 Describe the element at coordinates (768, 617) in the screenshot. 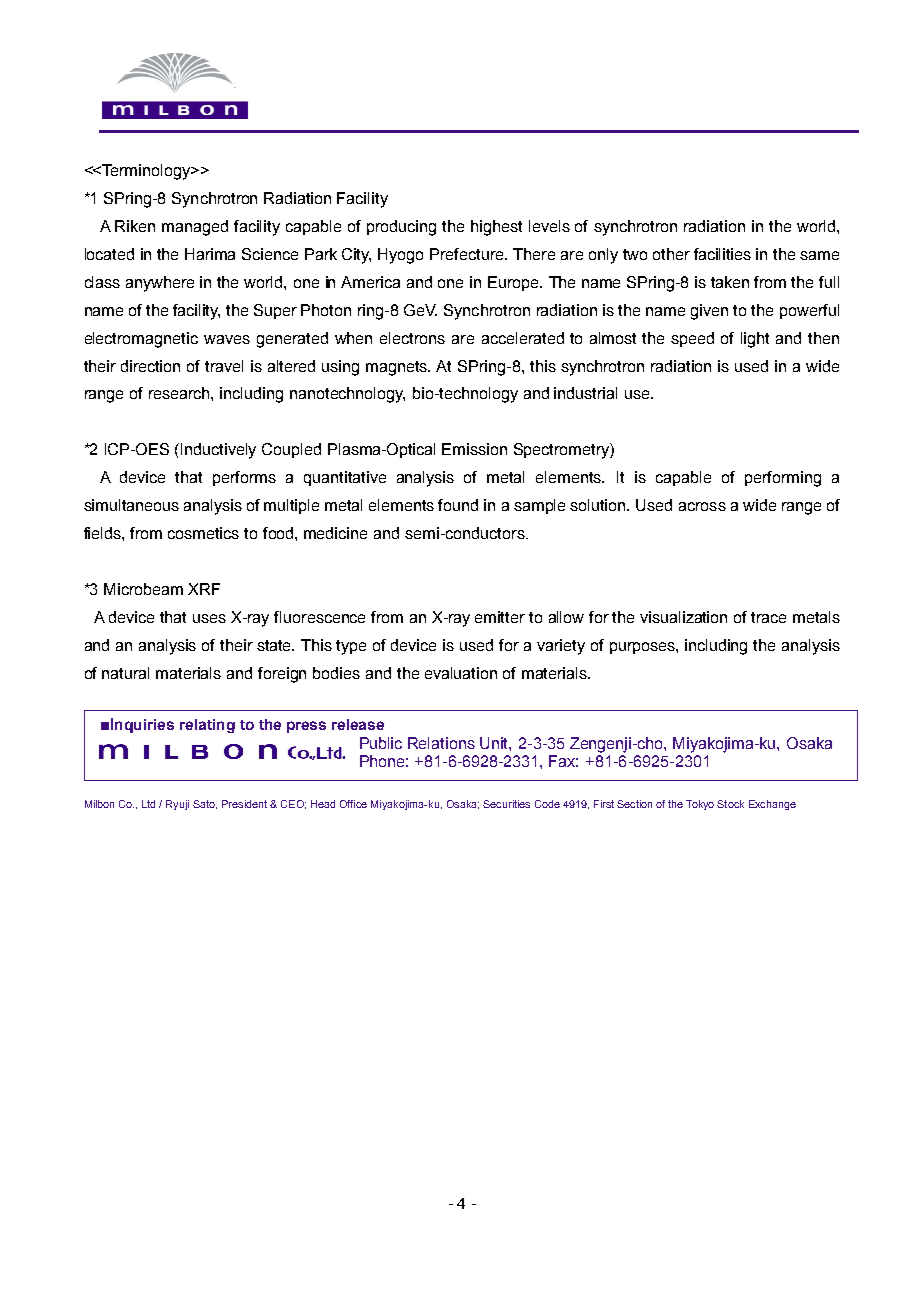

I see `trace` at that location.
